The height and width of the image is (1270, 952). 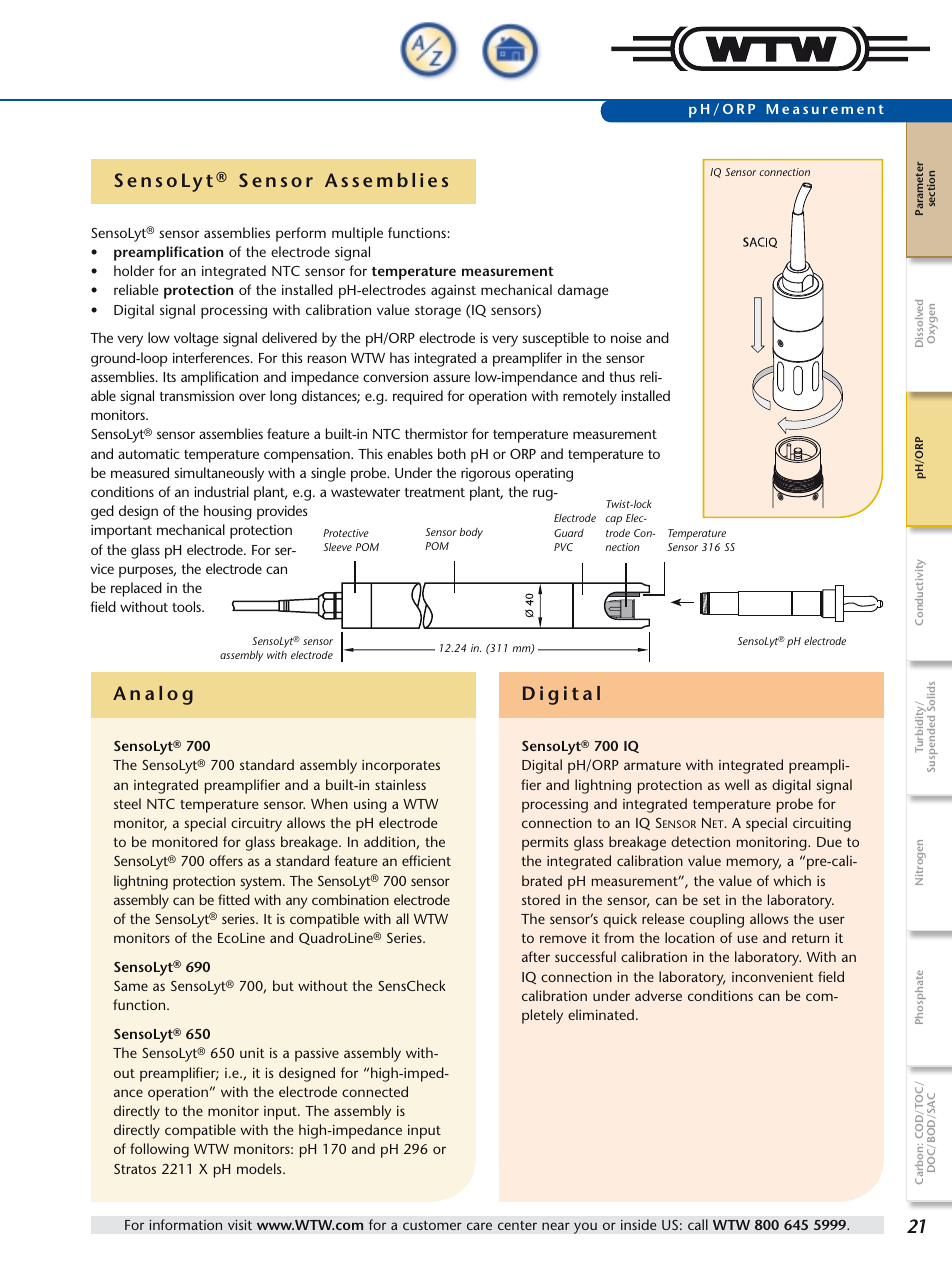 I want to click on body, so click(x=471, y=533).
